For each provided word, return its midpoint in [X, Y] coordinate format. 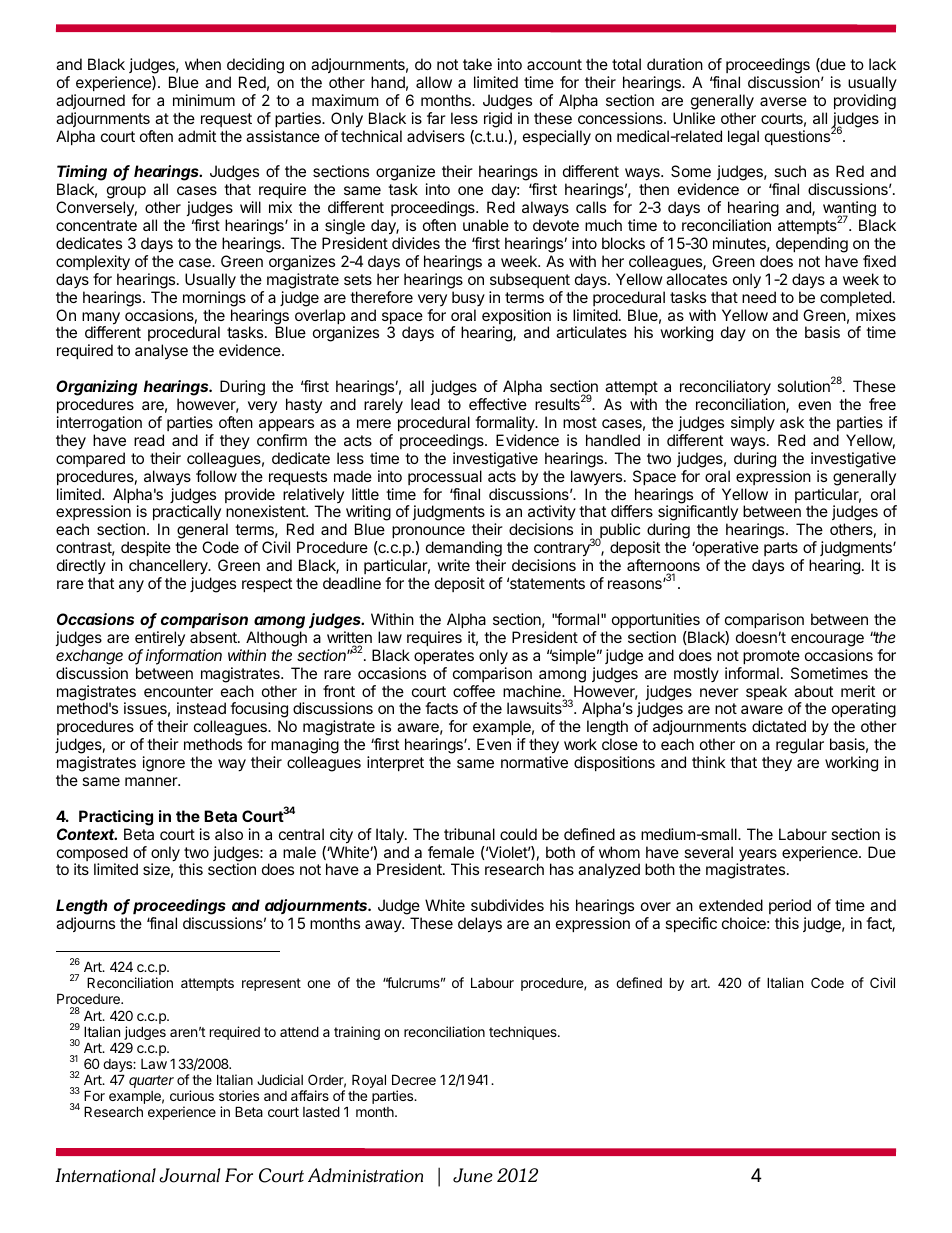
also [229, 834]
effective [498, 404]
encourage [827, 640]
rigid [498, 120]
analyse [161, 351]
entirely [160, 638]
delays [480, 925]
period [790, 908]
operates [444, 657]
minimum [204, 100]
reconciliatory [725, 388]
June [473, 1175]
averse [783, 101]
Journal [189, 1175]
